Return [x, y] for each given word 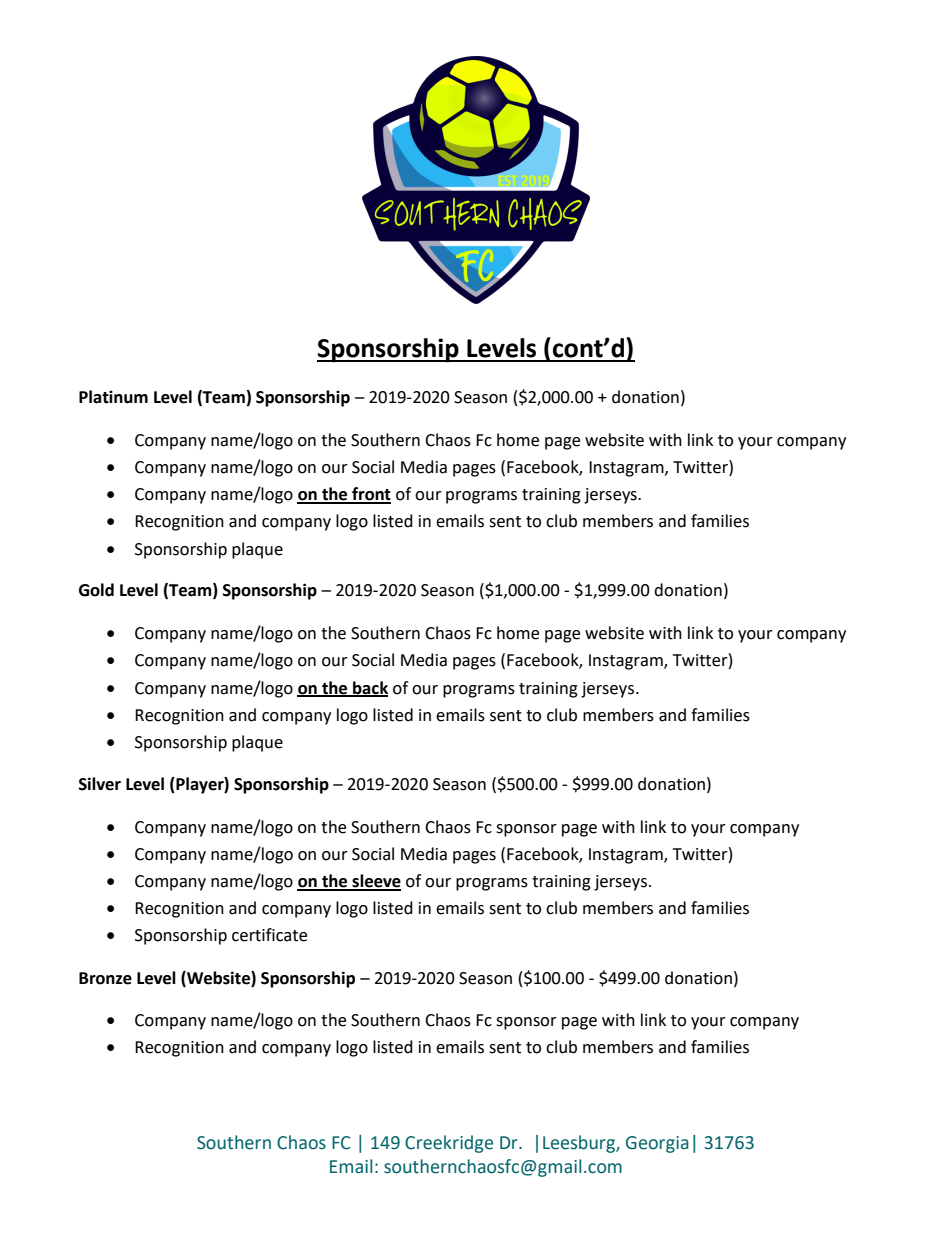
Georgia [657, 1144]
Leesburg [580, 1144]
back [369, 688]
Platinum [113, 397]
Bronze [105, 978]
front [370, 495]
